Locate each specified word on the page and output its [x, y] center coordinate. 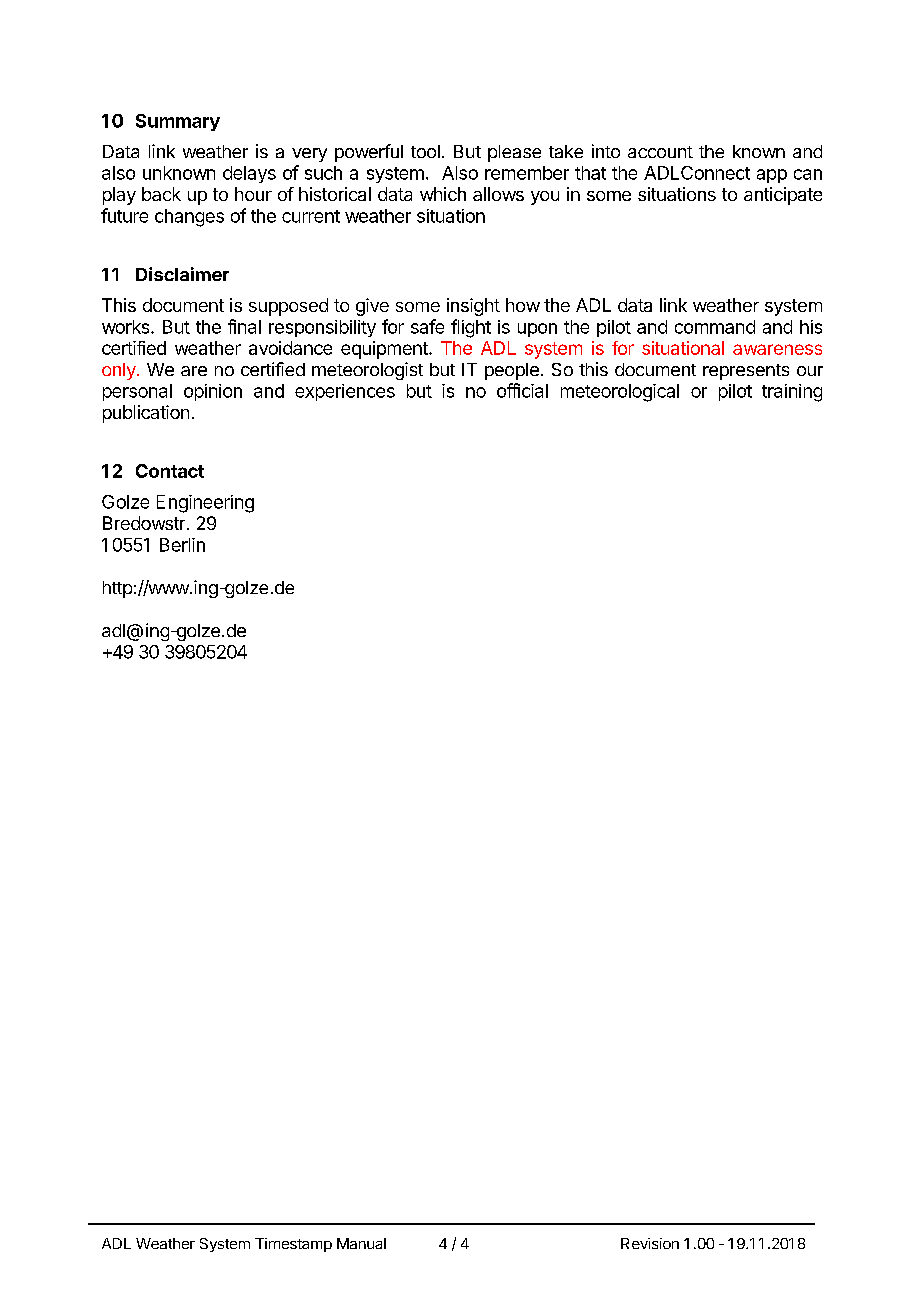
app [772, 176]
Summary [178, 122]
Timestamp [293, 1245]
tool [425, 151]
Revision [650, 1243]
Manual [361, 1243]
